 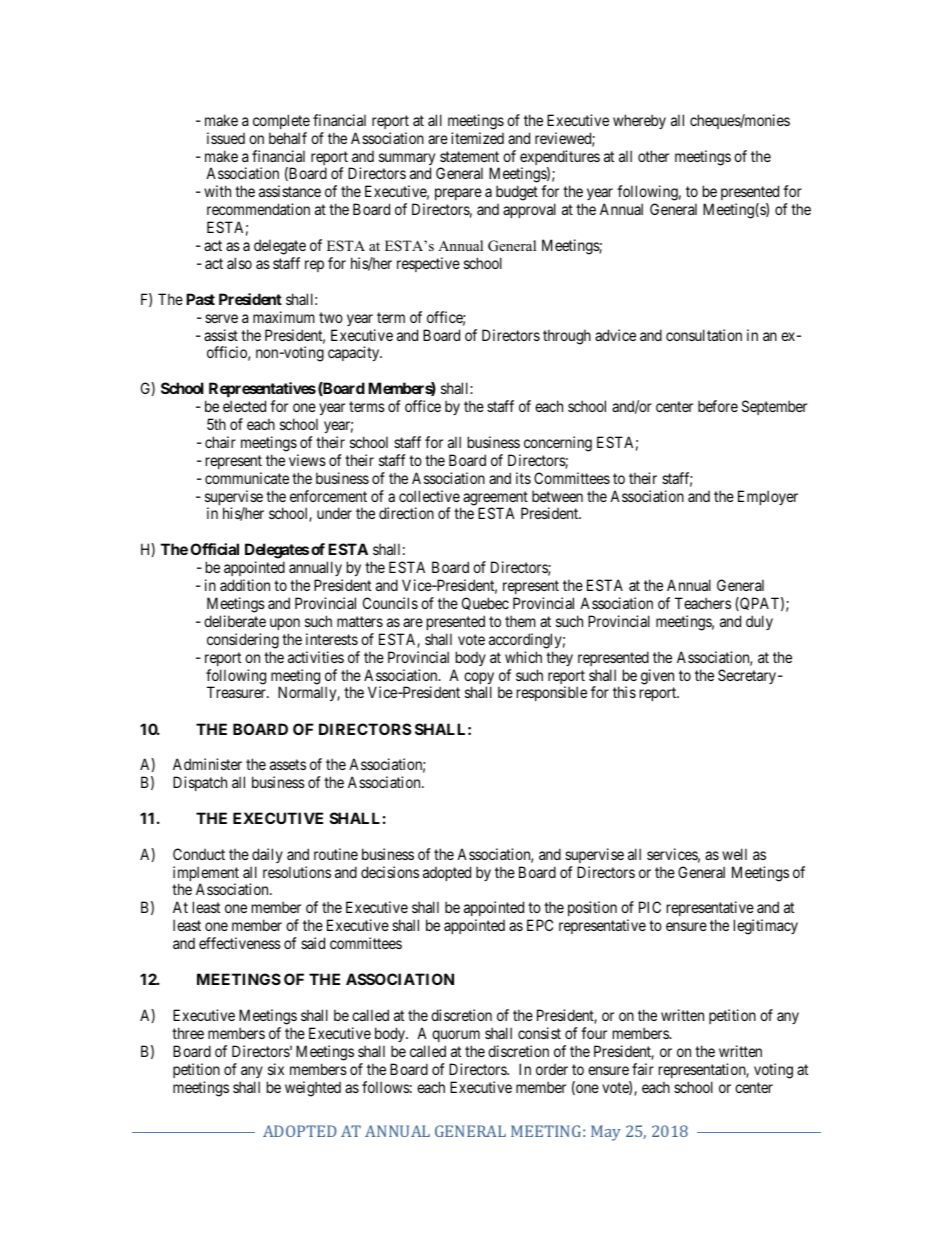 What do you see at coordinates (552, 1069) in the document?
I see `order` at bounding box center [552, 1069].
